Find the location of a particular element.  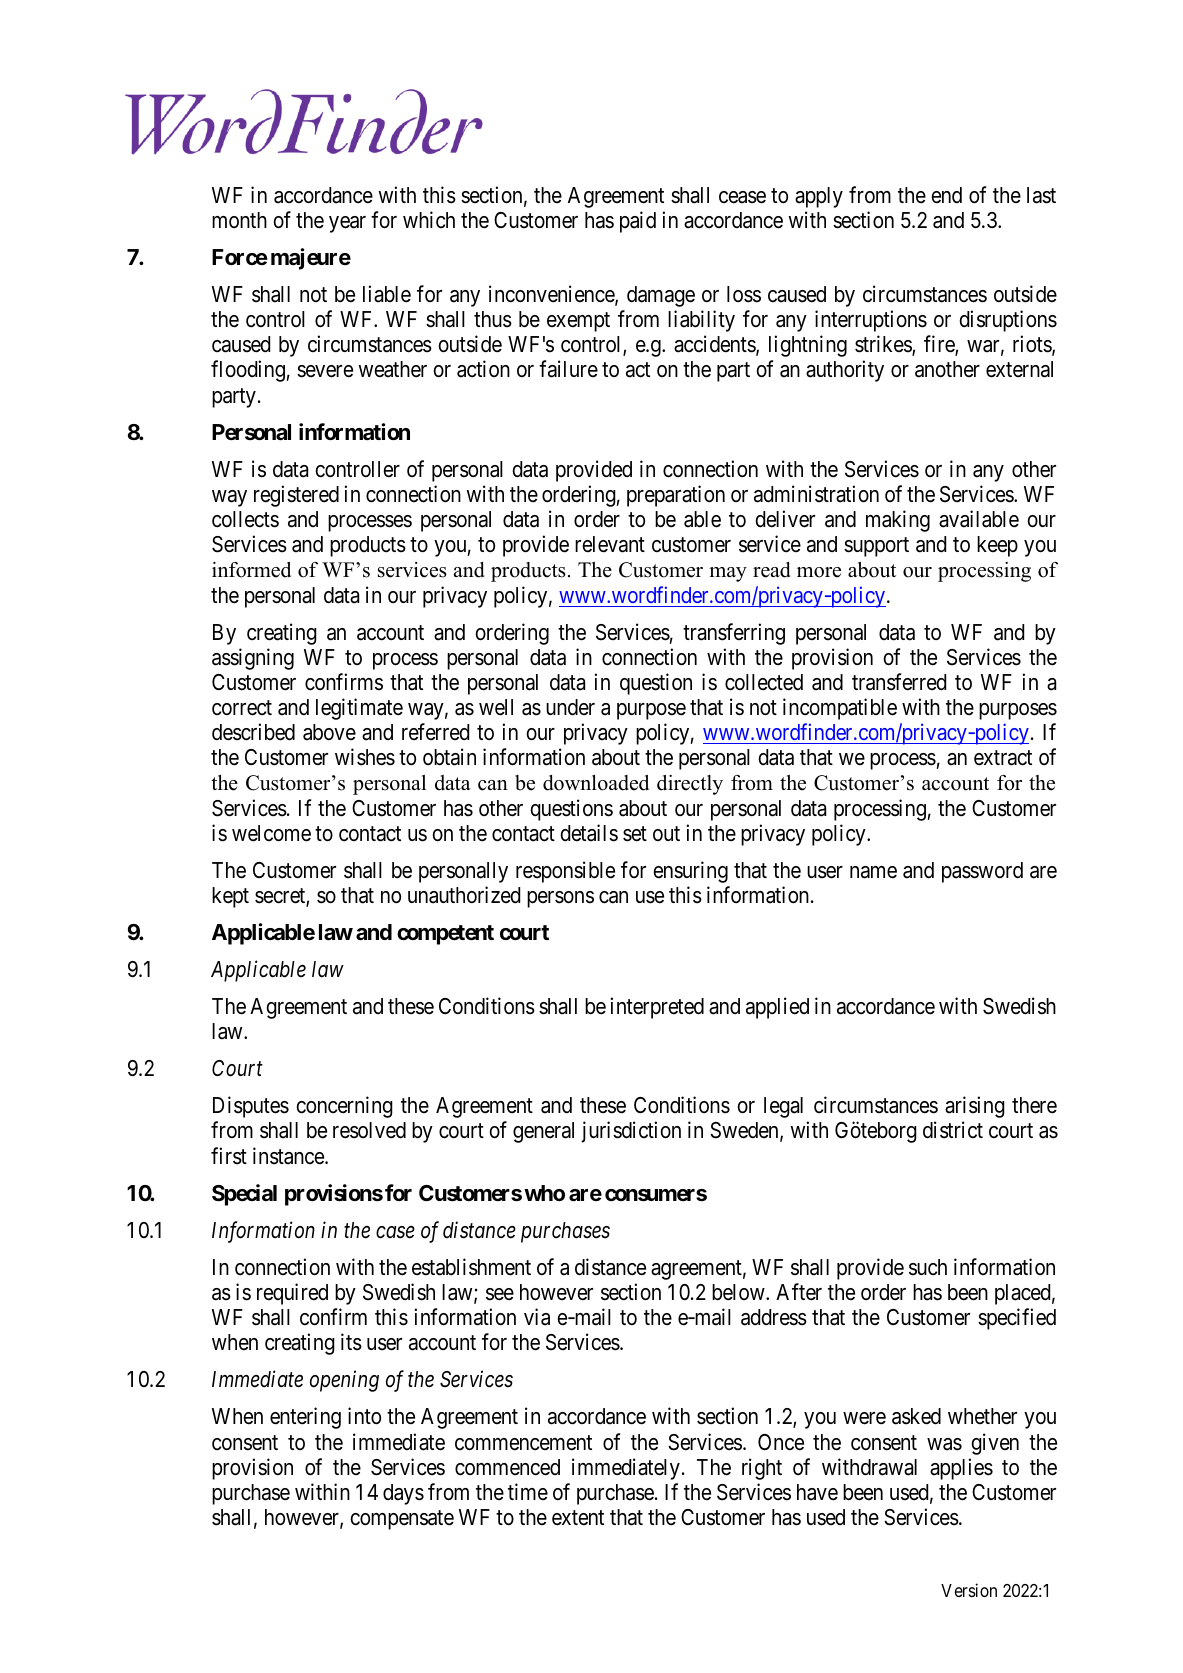

district is located at coordinates (953, 1130).
